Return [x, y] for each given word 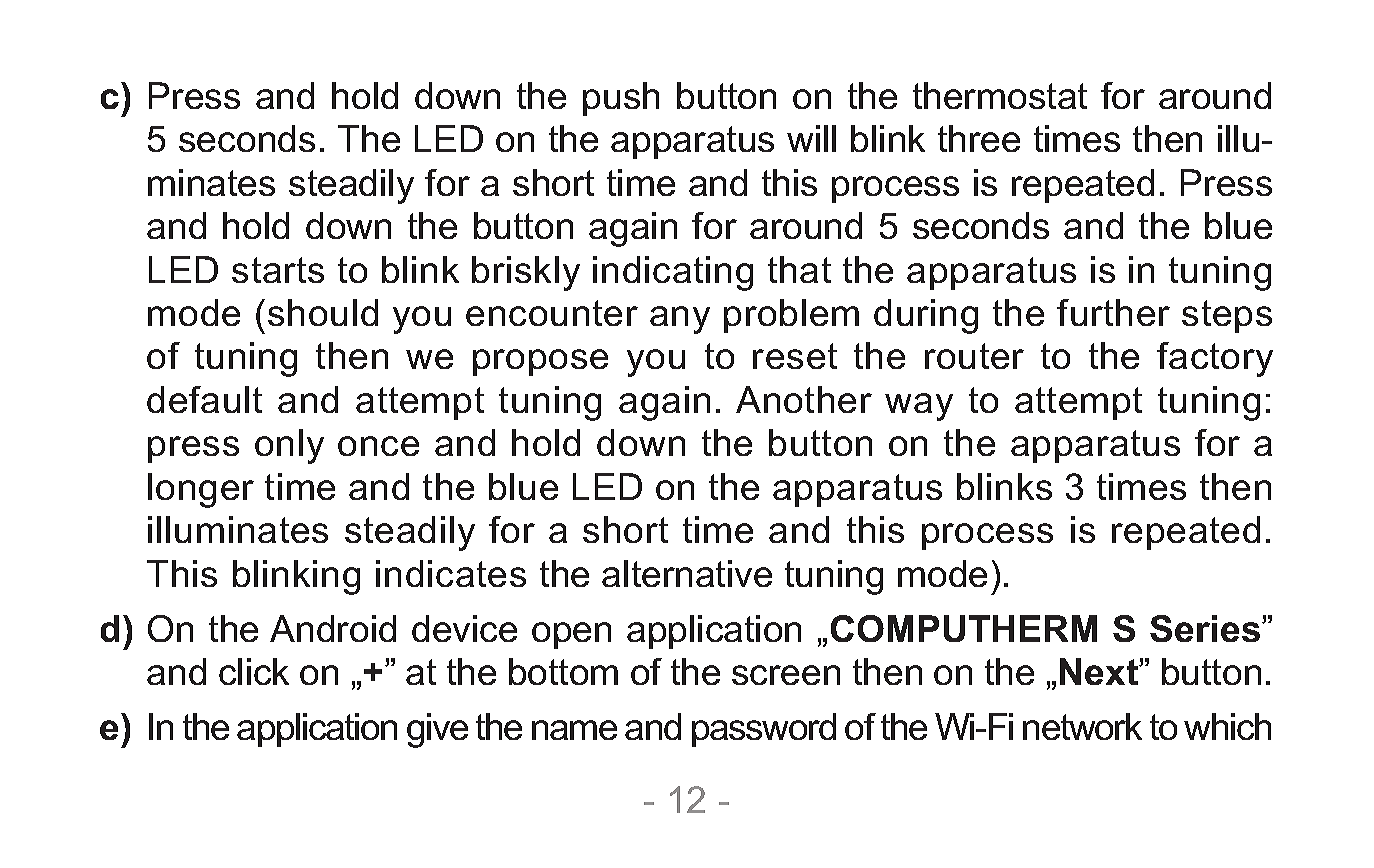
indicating [673, 273]
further [1113, 312]
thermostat [1000, 95]
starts [278, 270]
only [289, 446]
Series [1205, 628]
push [621, 99]
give [437, 730]
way [919, 407]
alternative [687, 573]
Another [804, 399]
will [811, 138]
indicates [451, 573]
